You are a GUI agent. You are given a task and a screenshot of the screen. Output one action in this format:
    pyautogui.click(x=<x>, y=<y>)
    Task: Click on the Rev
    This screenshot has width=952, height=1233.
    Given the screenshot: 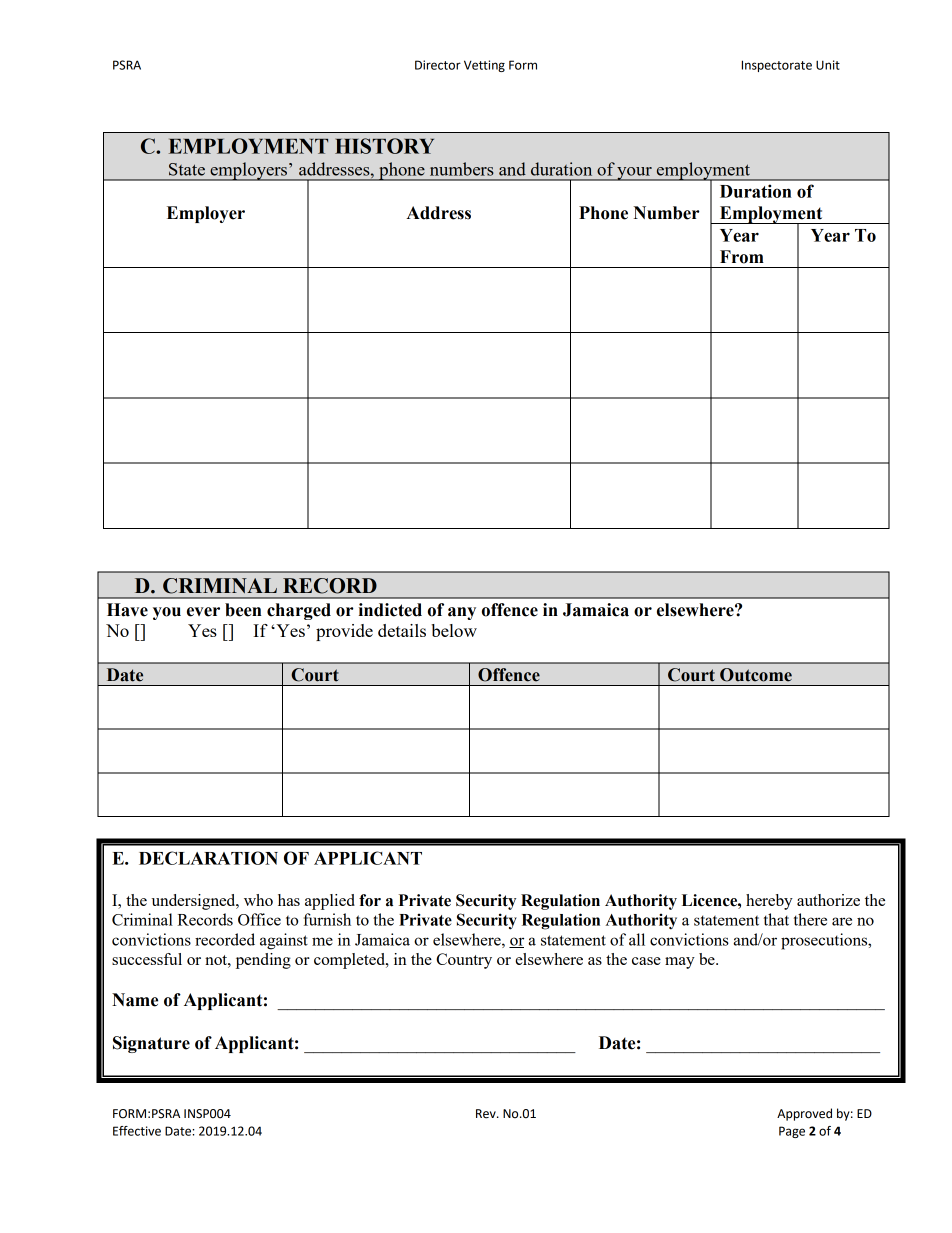 What is the action you would take?
    pyautogui.click(x=487, y=1114)
